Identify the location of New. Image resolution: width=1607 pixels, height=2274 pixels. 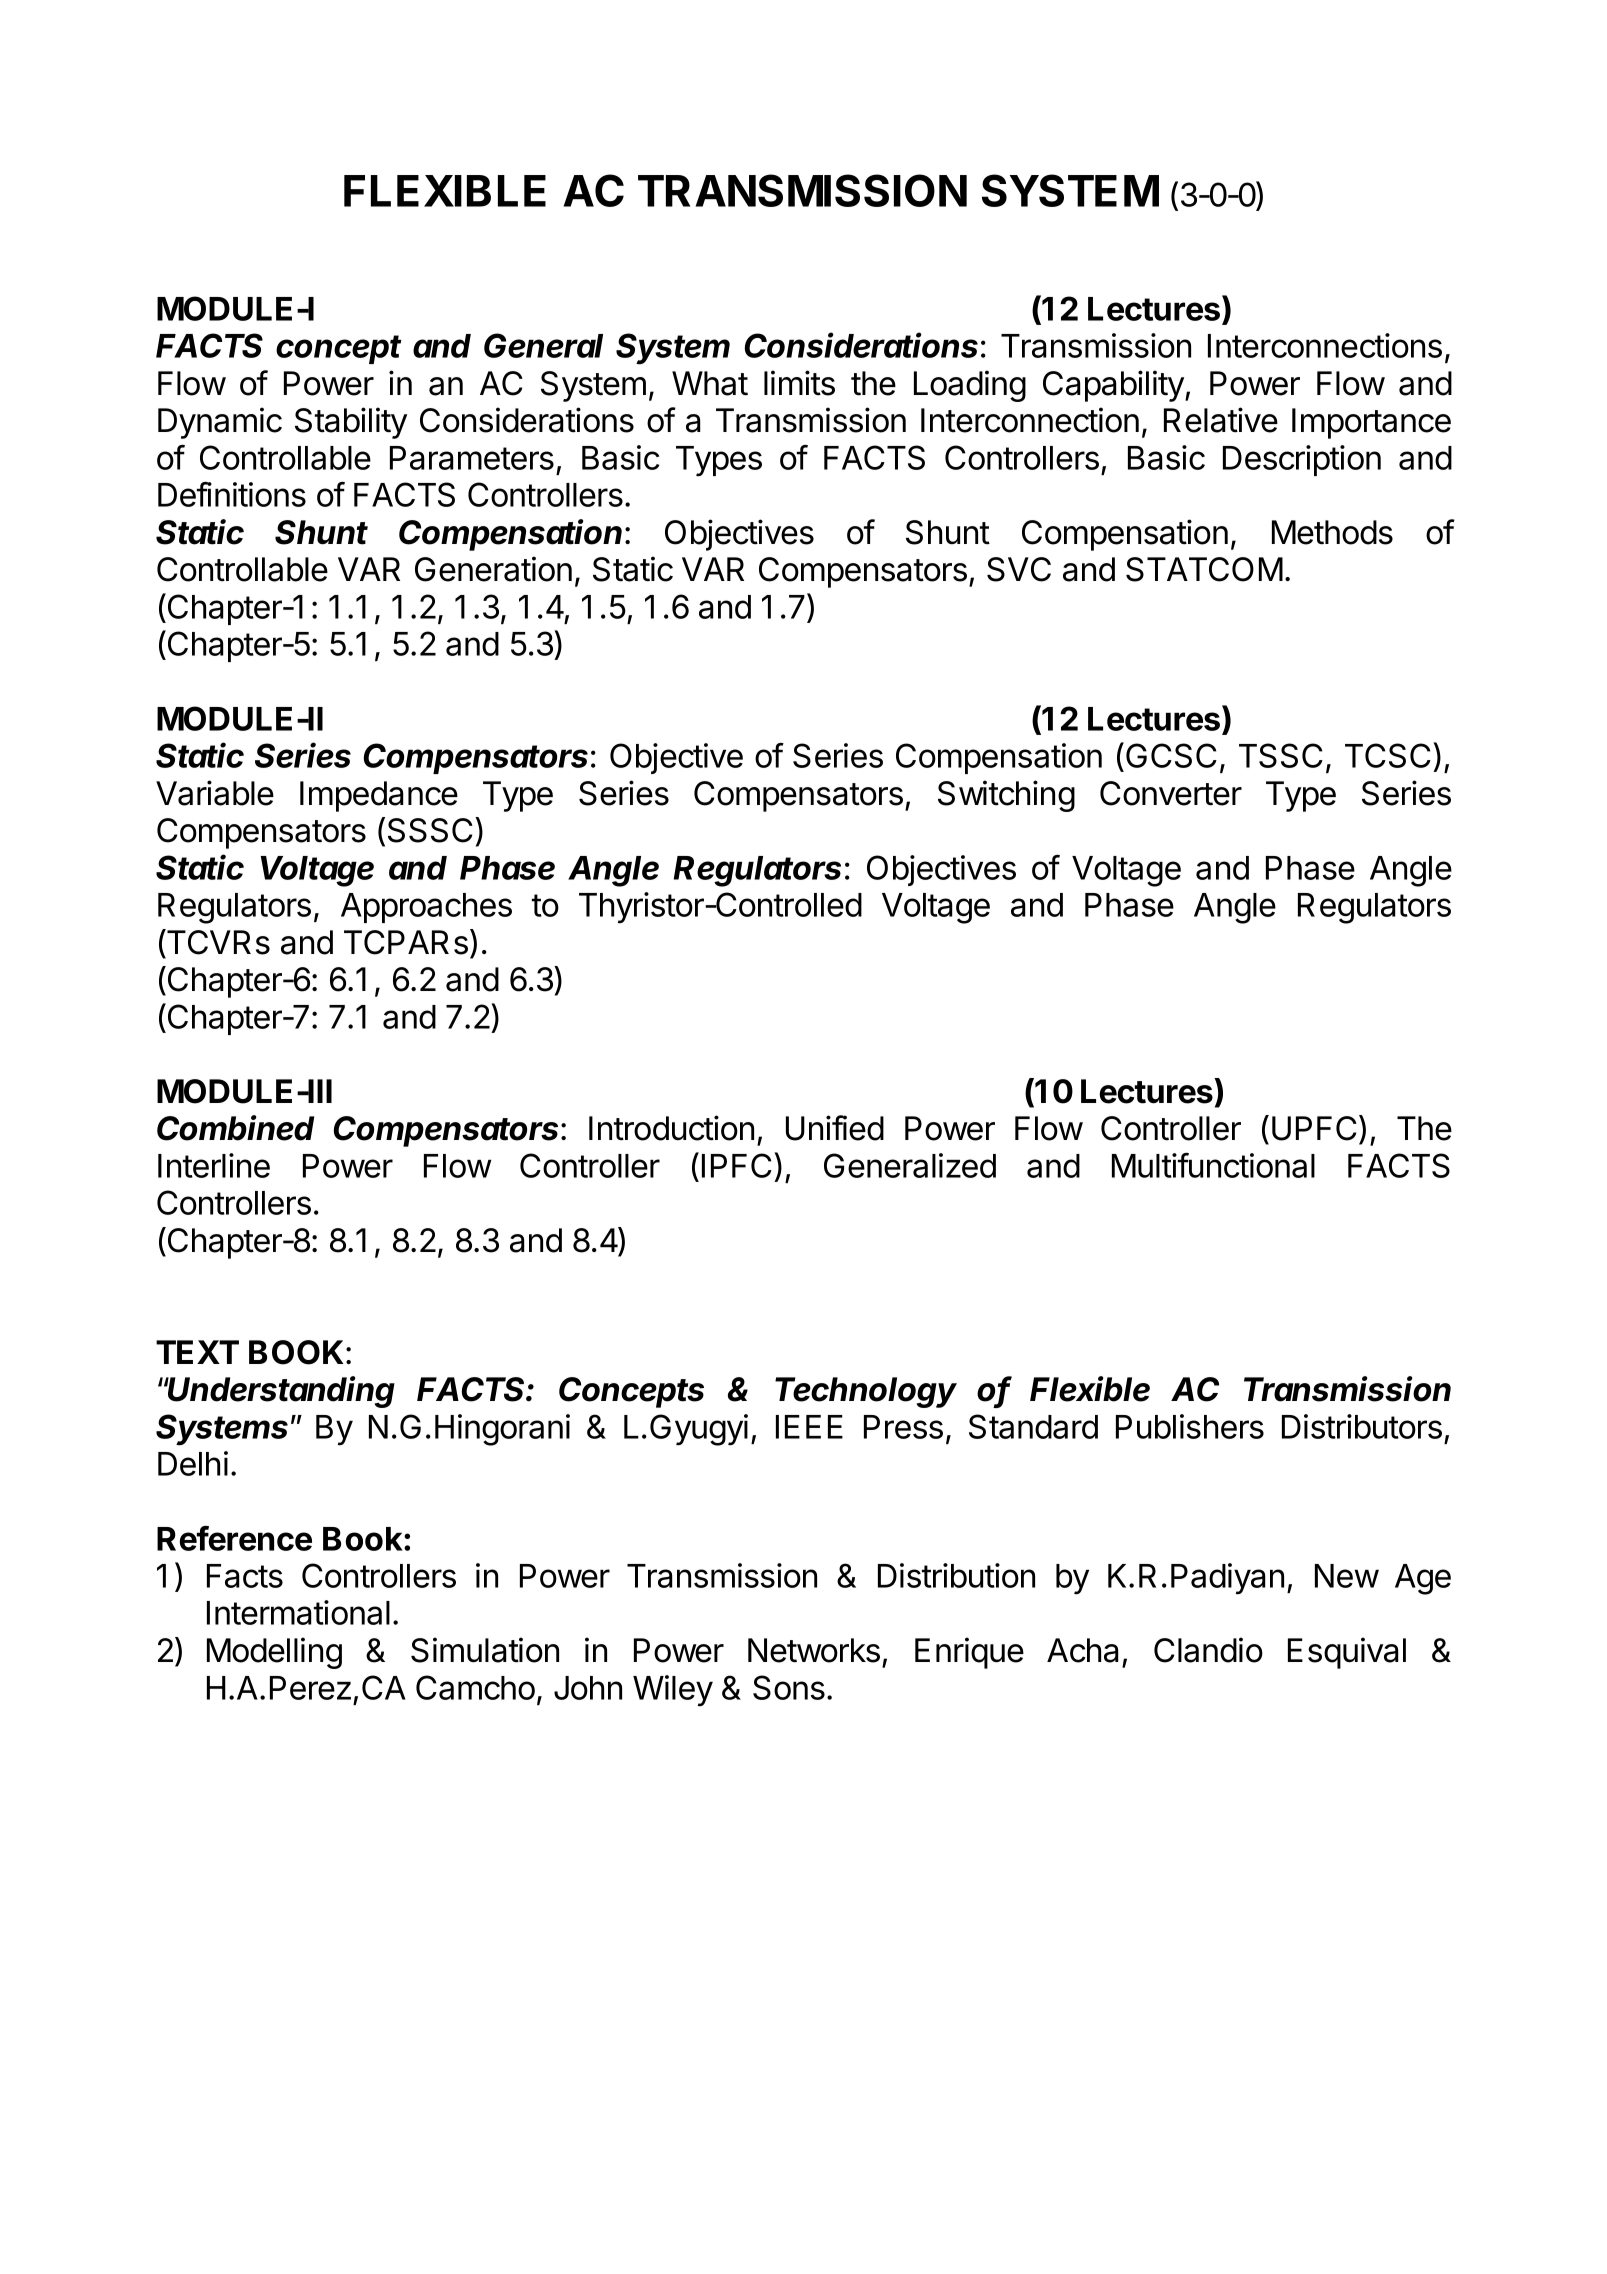
(1347, 1576).
